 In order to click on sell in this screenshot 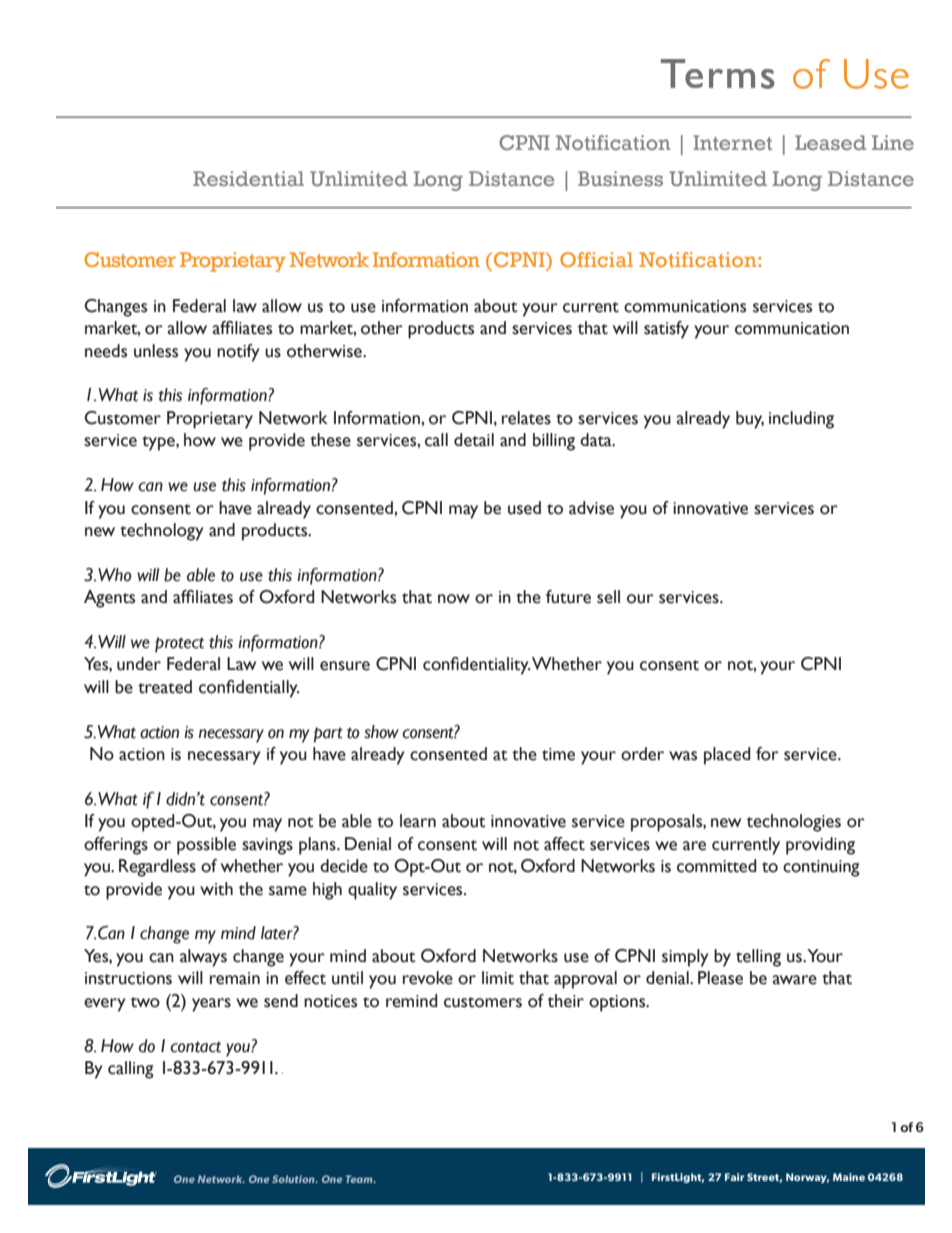, I will do `click(608, 597)`.
